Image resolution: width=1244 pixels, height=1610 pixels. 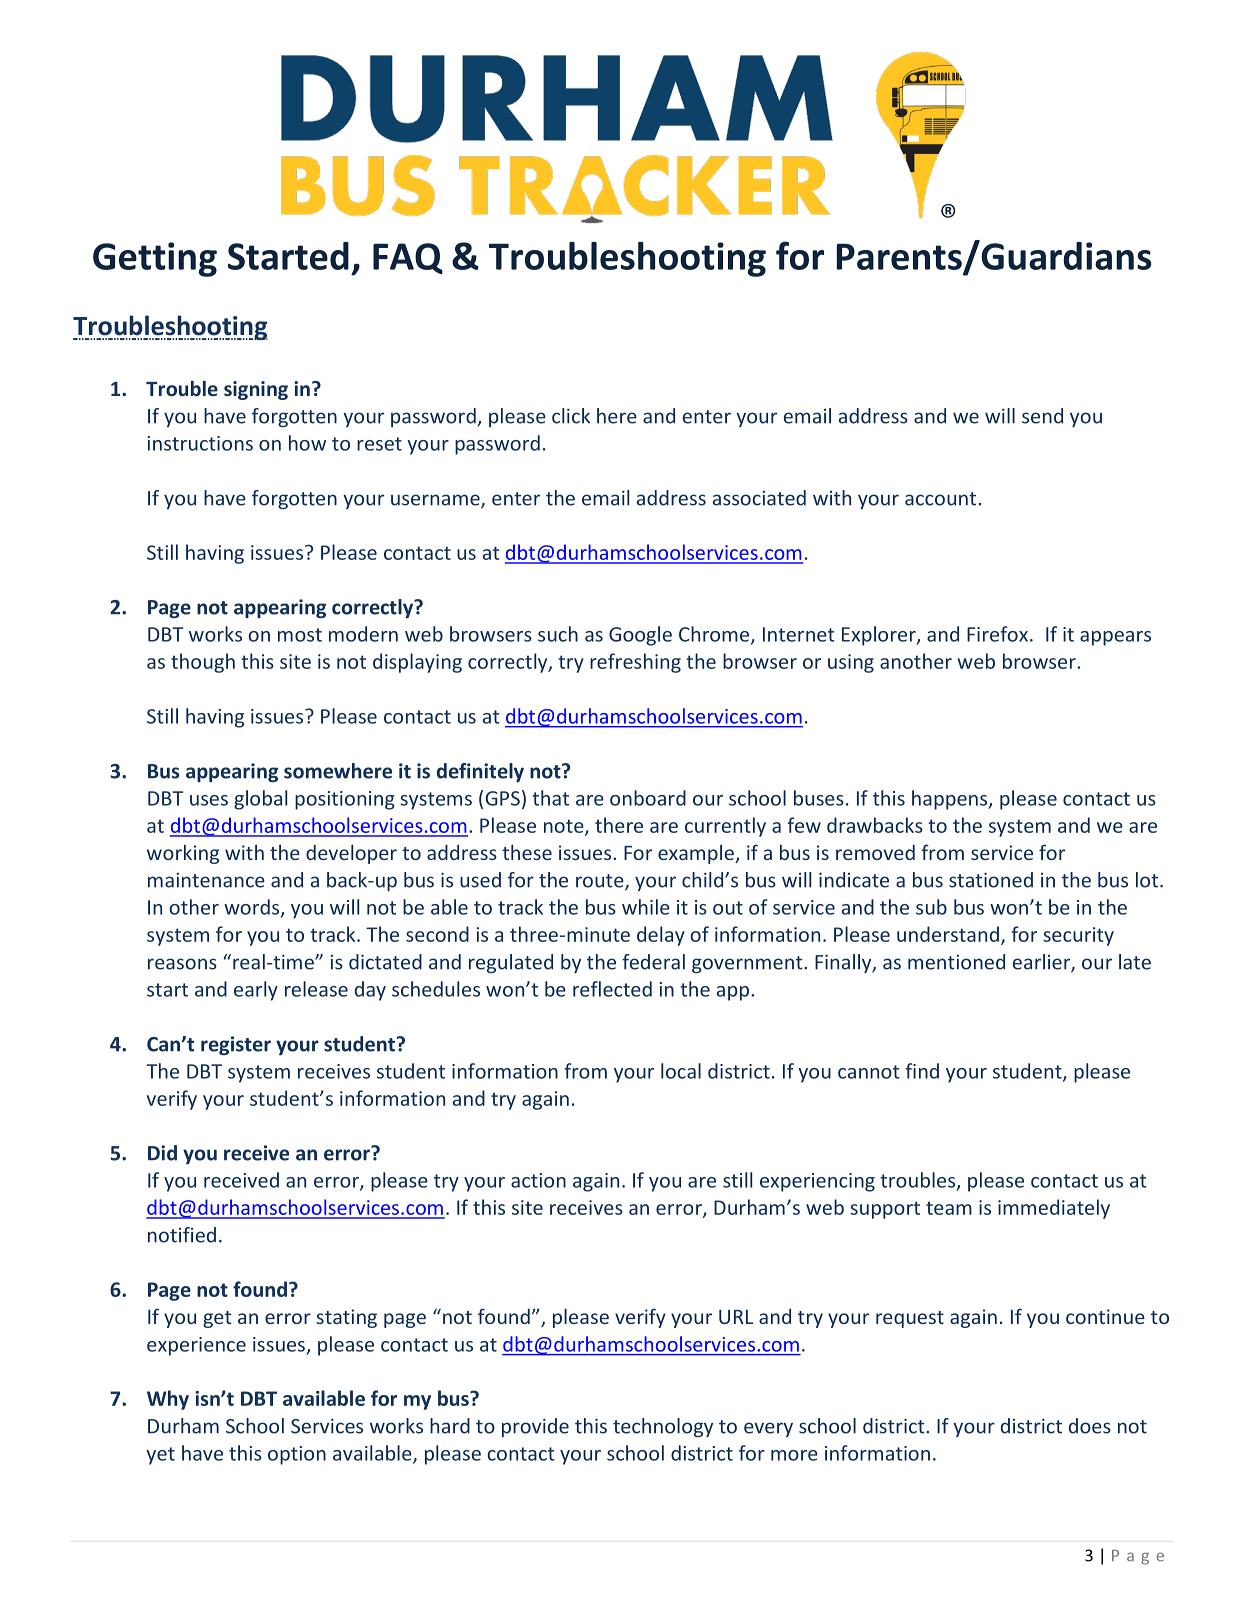 I want to click on Firefox, so click(x=999, y=634).
